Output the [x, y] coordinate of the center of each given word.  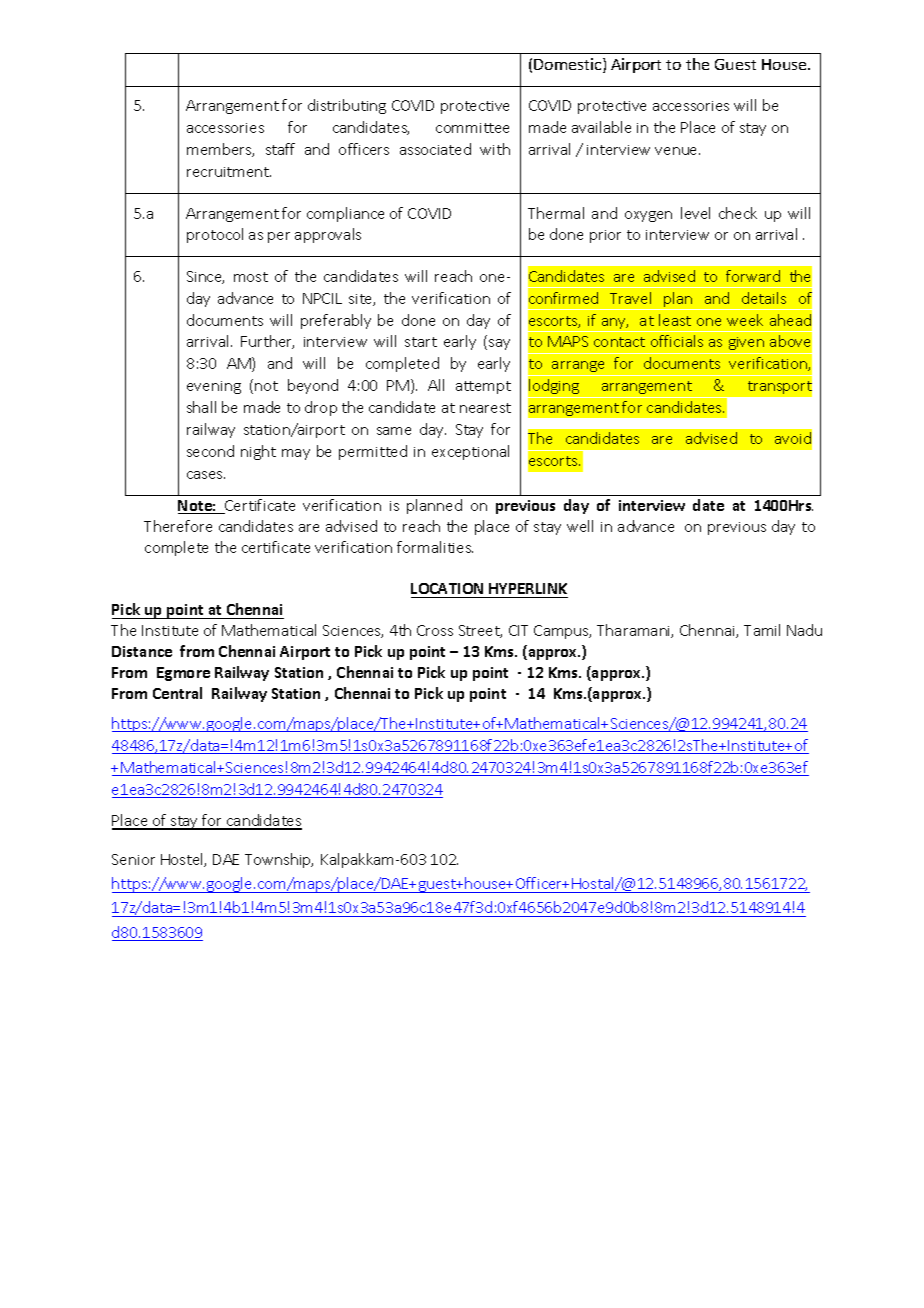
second [210, 451]
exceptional [470, 452]
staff [280, 149]
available [601, 127]
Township [279, 860]
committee [472, 128]
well [580, 526]
